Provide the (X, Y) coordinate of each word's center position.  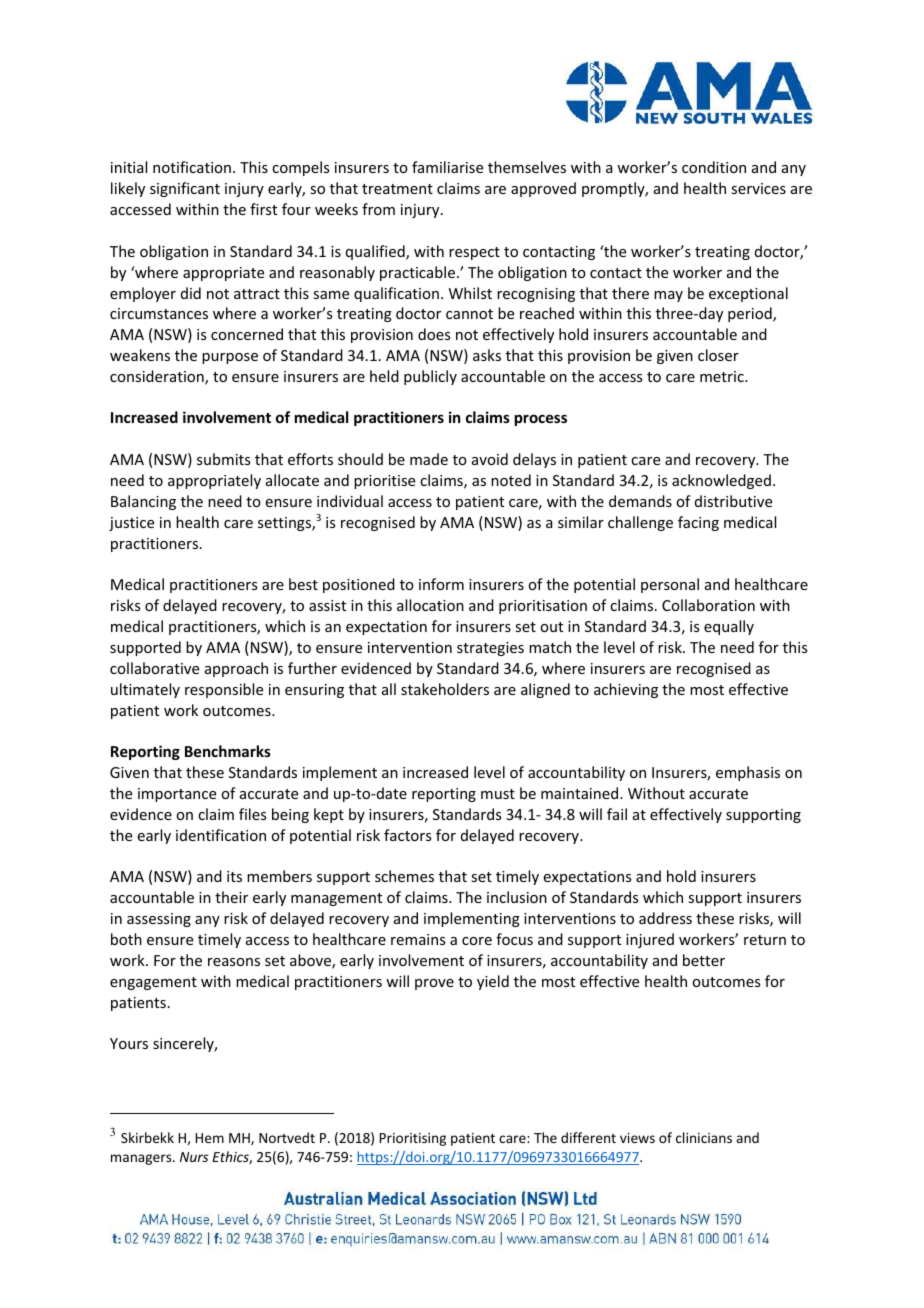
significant (185, 189)
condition (714, 167)
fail (617, 814)
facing (698, 523)
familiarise (447, 167)
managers (142, 1159)
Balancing (143, 502)
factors (407, 835)
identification (221, 835)
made (429, 459)
